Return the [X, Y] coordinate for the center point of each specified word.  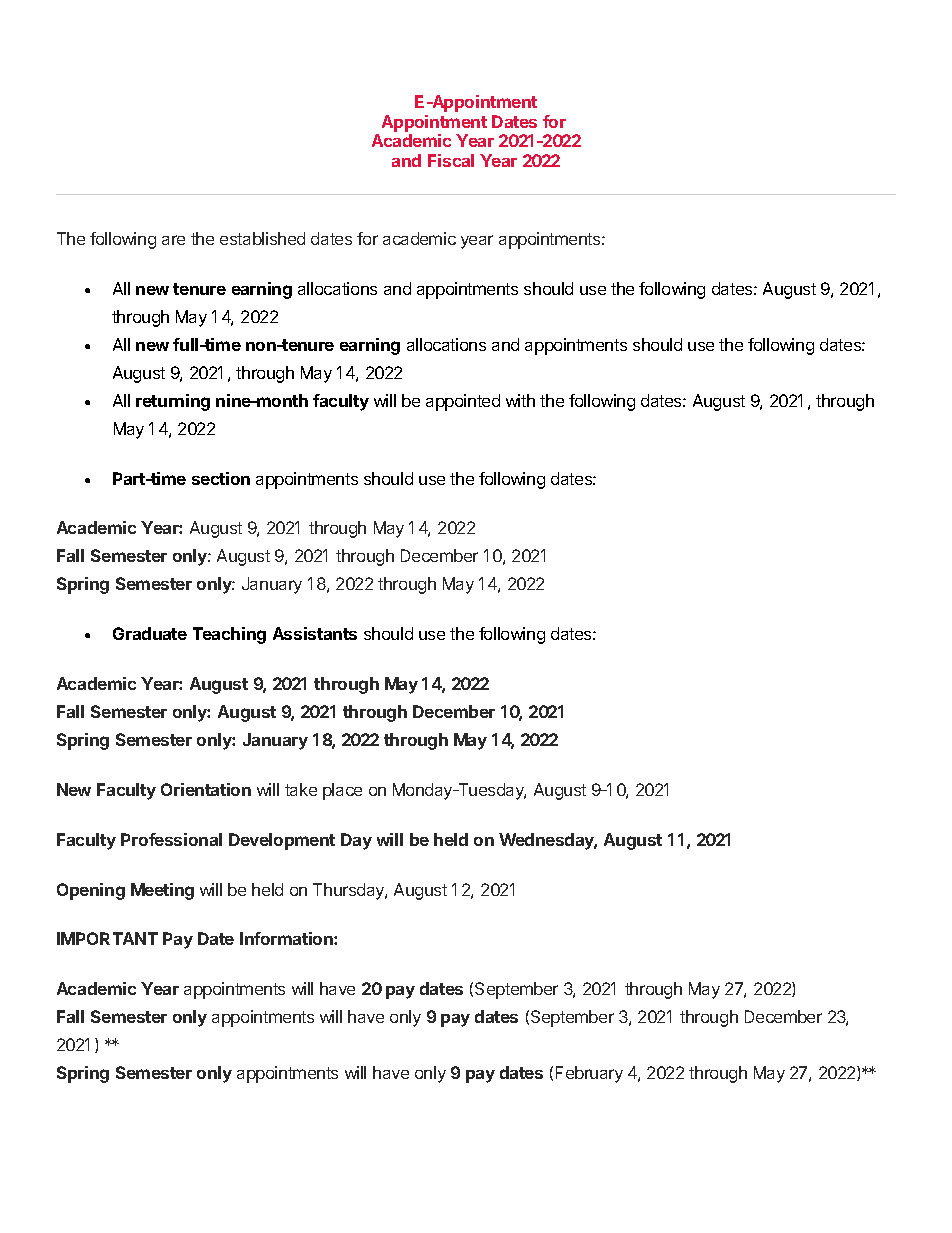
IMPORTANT [107, 938]
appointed [463, 402]
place [342, 791]
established [262, 238]
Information [287, 938]
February [589, 1074]
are [173, 240]
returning [173, 402]
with [520, 400]
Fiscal [451, 160]
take [301, 789]
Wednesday [548, 841]
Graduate [150, 633]
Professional [171, 839]
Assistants [315, 633]
